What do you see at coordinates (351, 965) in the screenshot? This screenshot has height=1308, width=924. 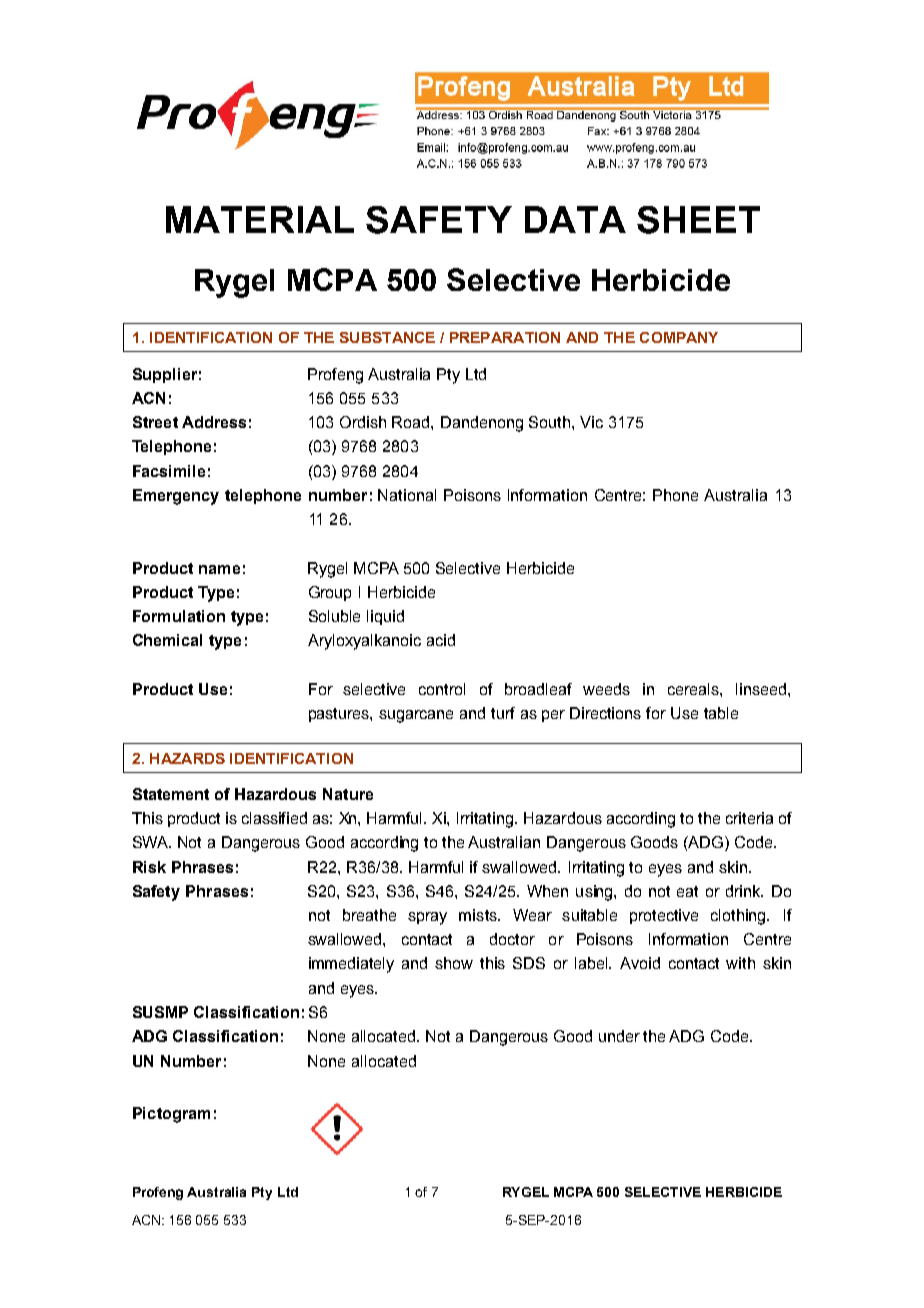 I see `immediately` at bounding box center [351, 965].
